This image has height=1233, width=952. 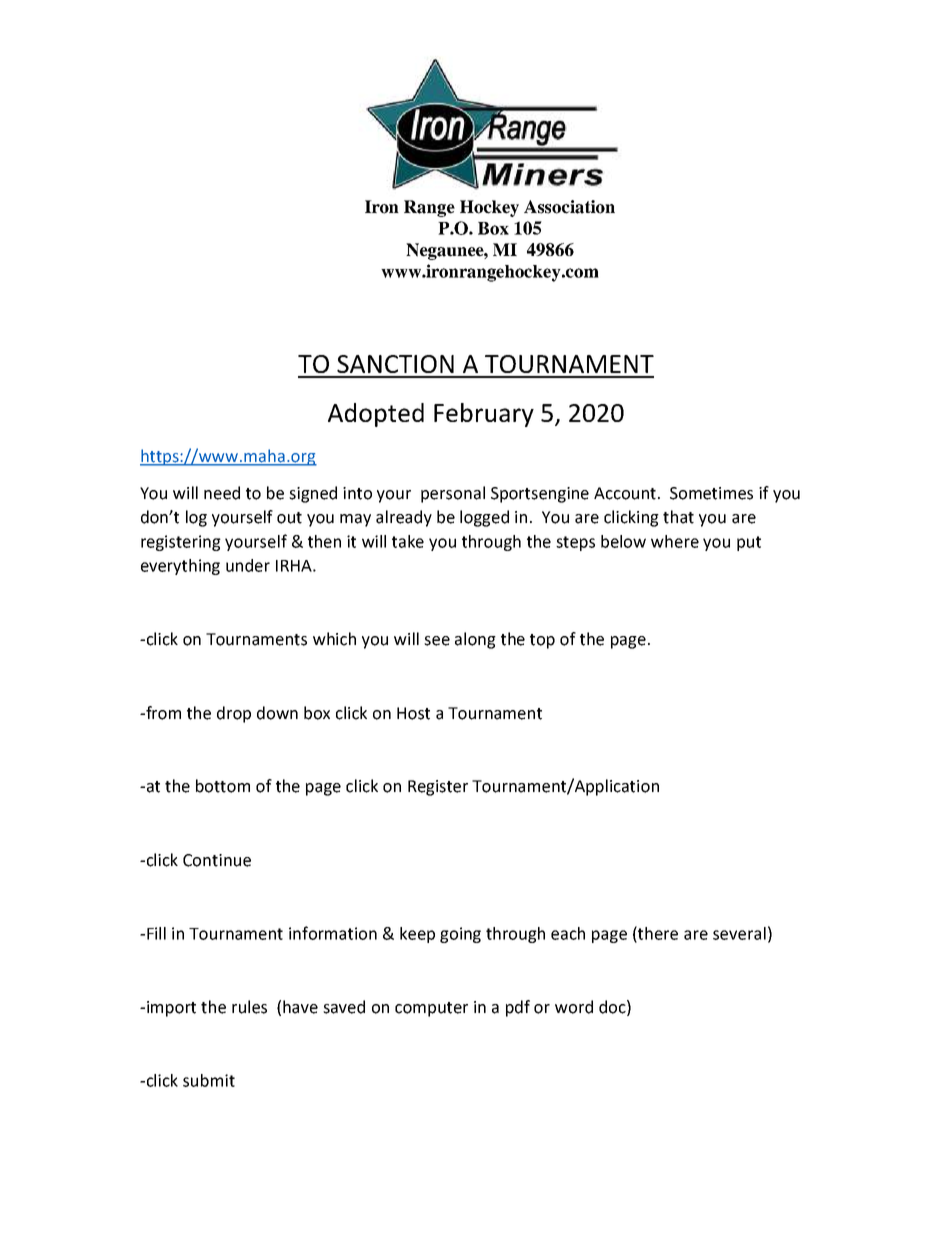 What do you see at coordinates (222, 493) in the image?
I see `need` at bounding box center [222, 493].
